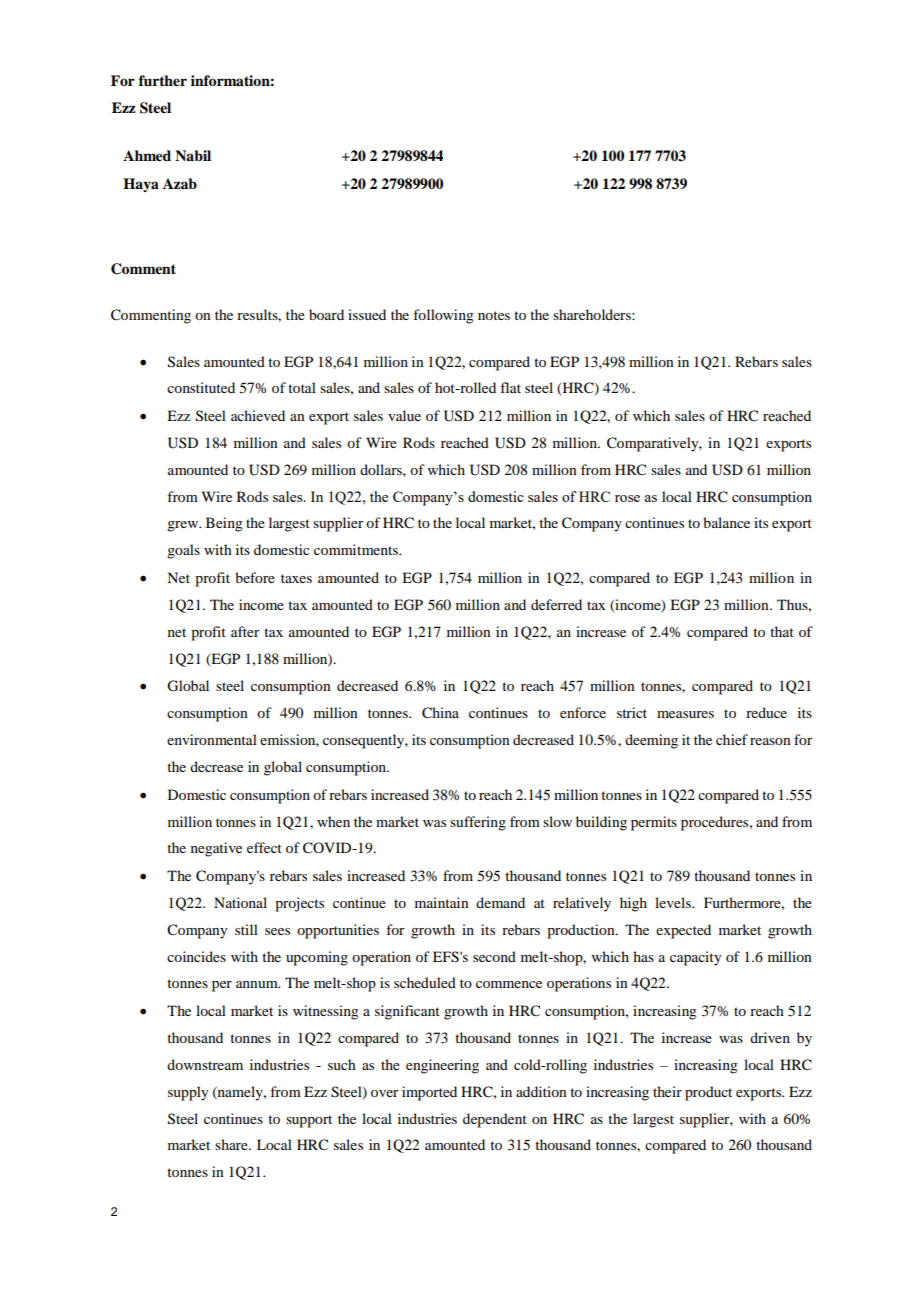 Image resolution: width=924 pixels, height=1308 pixels. What do you see at coordinates (443, 316) in the screenshot?
I see `following` at bounding box center [443, 316].
